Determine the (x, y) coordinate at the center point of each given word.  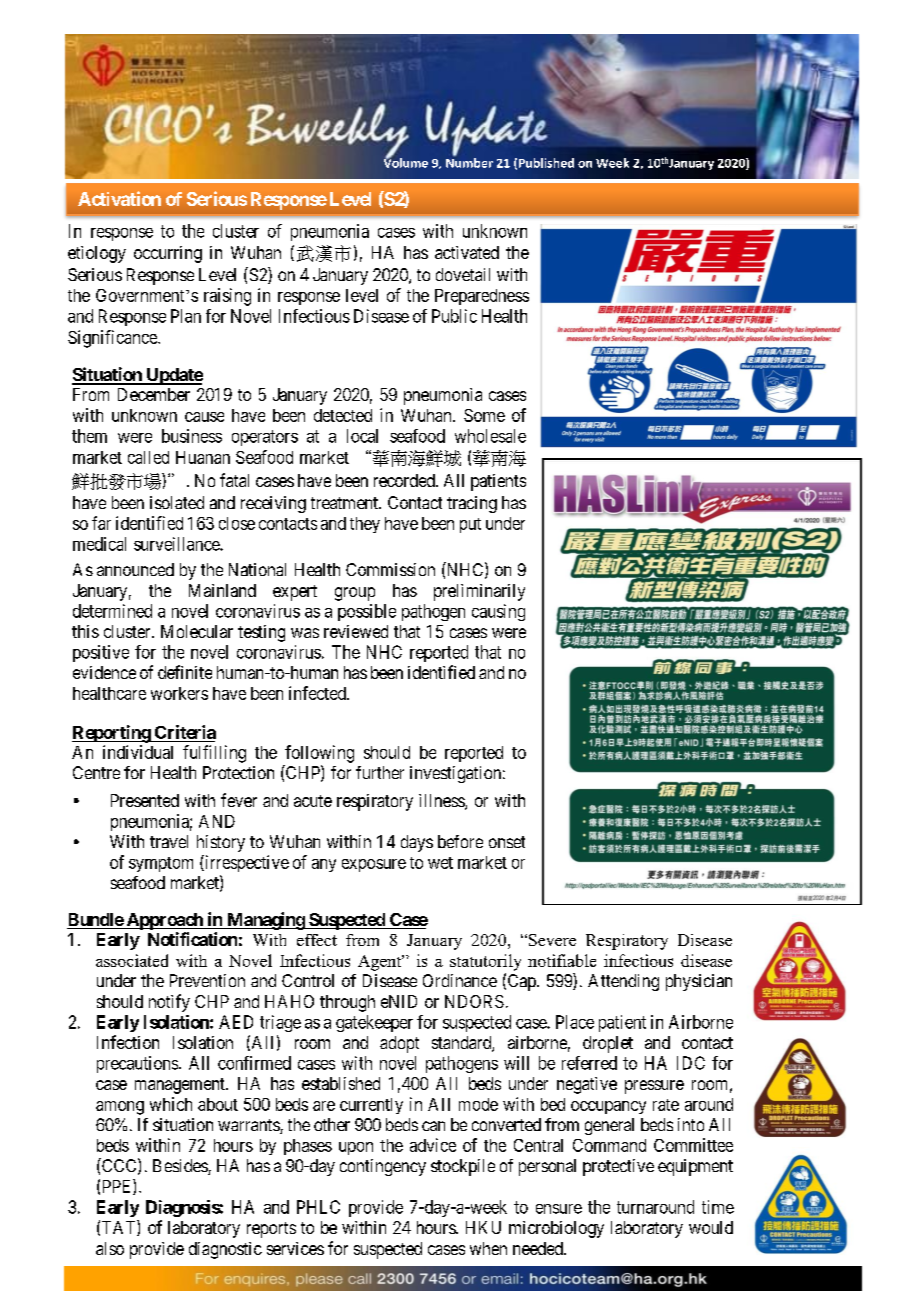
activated (467, 252)
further (380, 772)
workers (179, 693)
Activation (119, 198)
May (699, 165)
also (110, 1248)
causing (498, 612)
